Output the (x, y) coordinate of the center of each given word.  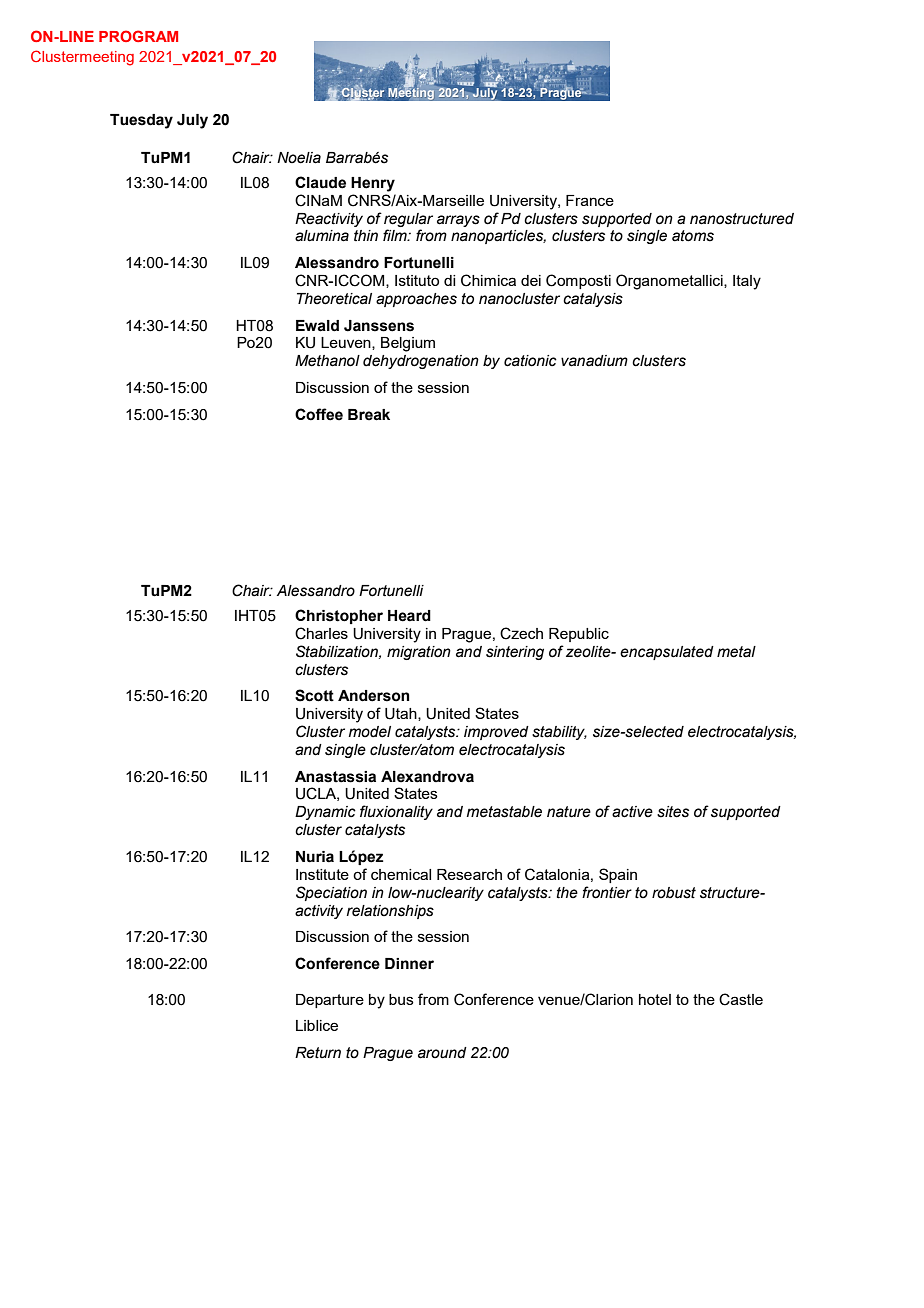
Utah (402, 714)
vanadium (594, 361)
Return (318, 1053)
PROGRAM (138, 36)
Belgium (408, 344)
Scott (314, 695)
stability (559, 733)
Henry (373, 184)
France (590, 200)
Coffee (319, 414)
